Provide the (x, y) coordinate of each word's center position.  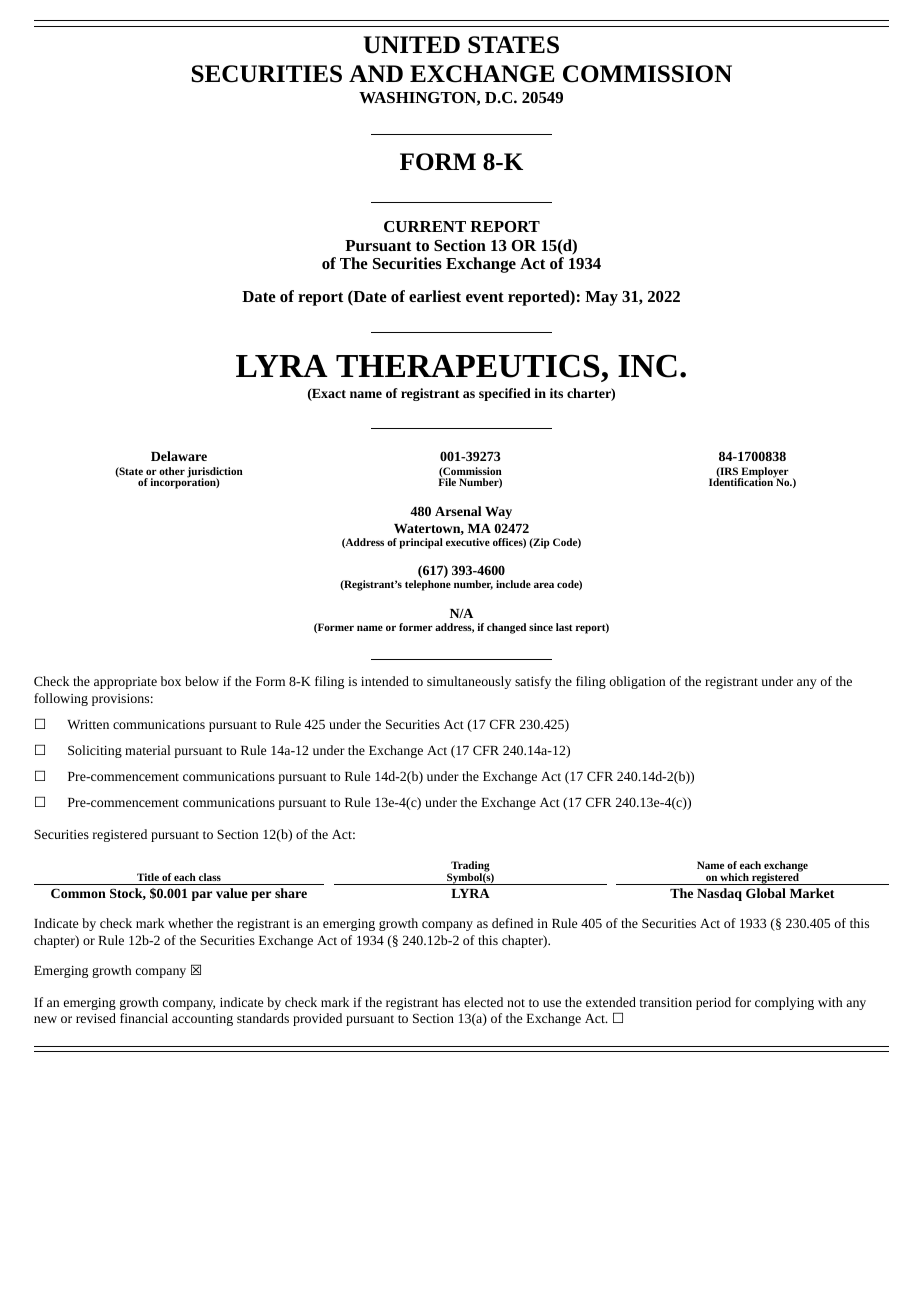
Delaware (179, 456)
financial (144, 1018)
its (556, 393)
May (601, 298)
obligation (637, 682)
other (172, 471)
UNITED (412, 45)
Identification (742, 481)
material (148, 750)
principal (421, 543)
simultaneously (469, 682)
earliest (435, 296)
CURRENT (425, 226)
